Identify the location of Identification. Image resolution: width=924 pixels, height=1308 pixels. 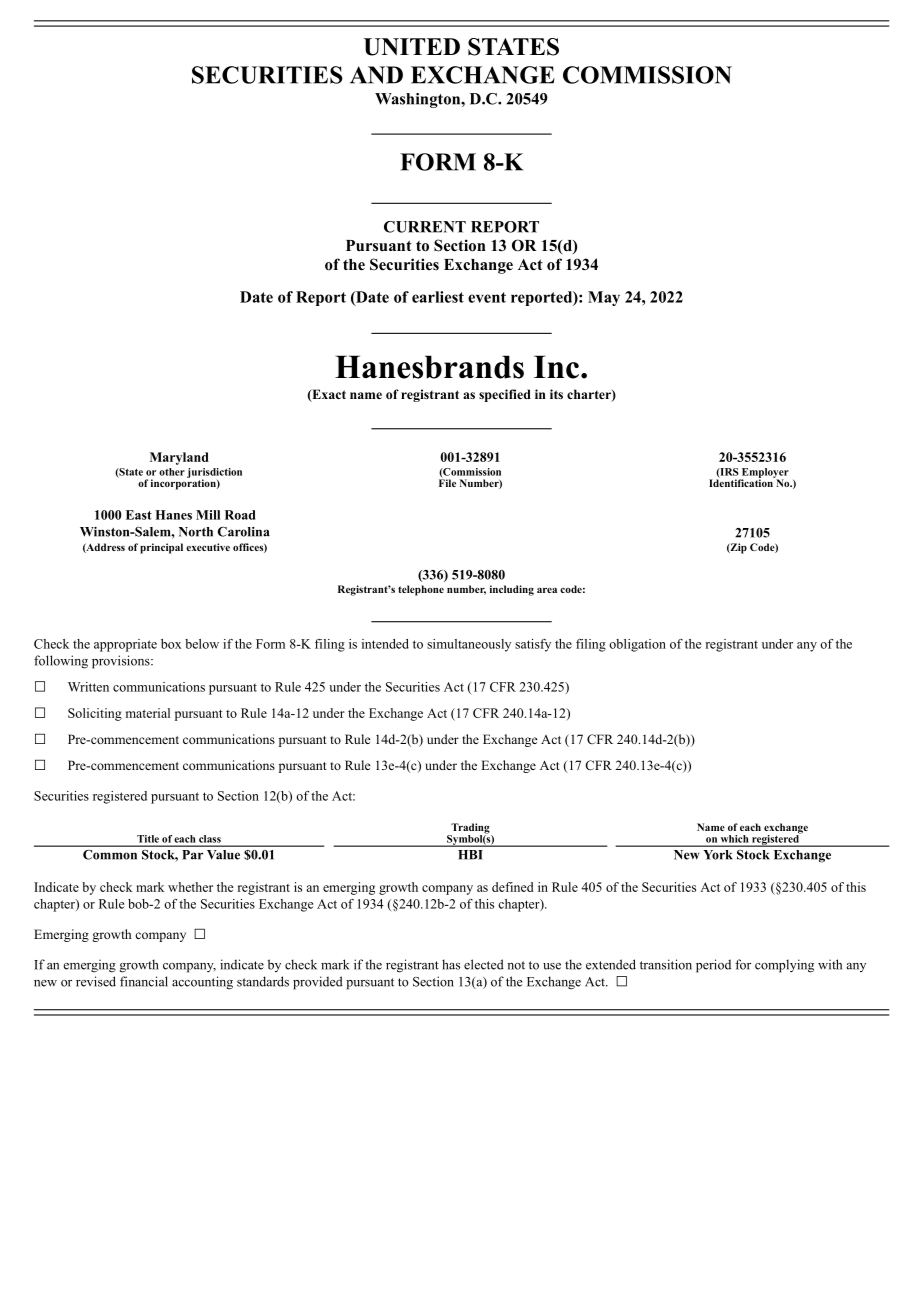
(742, 482).
